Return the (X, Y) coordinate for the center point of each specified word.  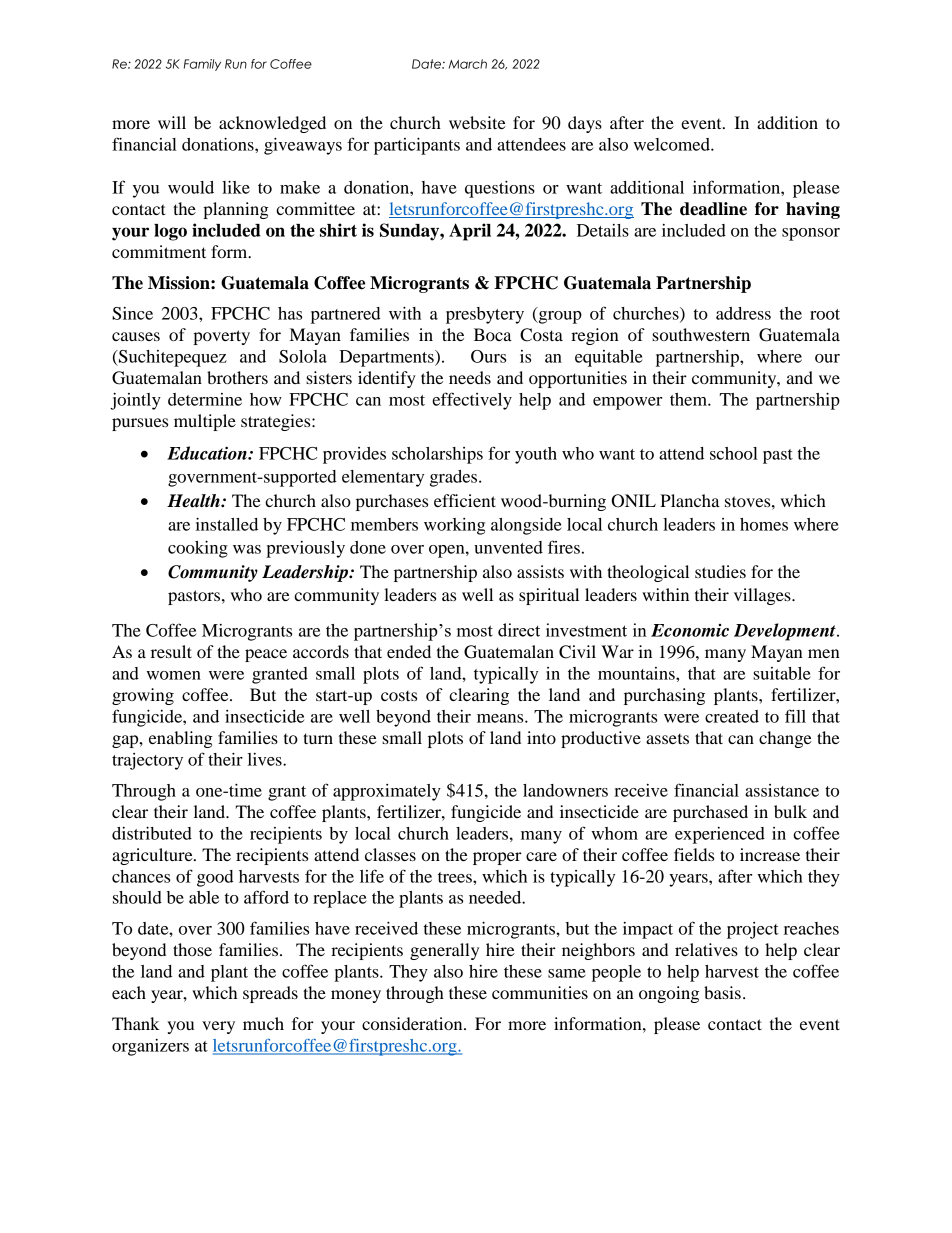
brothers (237, 377)
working (454, 526)
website (477, 122)
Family (202, 65)
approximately (387, 792)
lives (266, 759)
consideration (413, 1023)
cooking (198, 549)
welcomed (672, 144)
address (743, 313)
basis (722, 992)
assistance (782, 790)
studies (720, 571)
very (218, 1027)
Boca (493, 334)
